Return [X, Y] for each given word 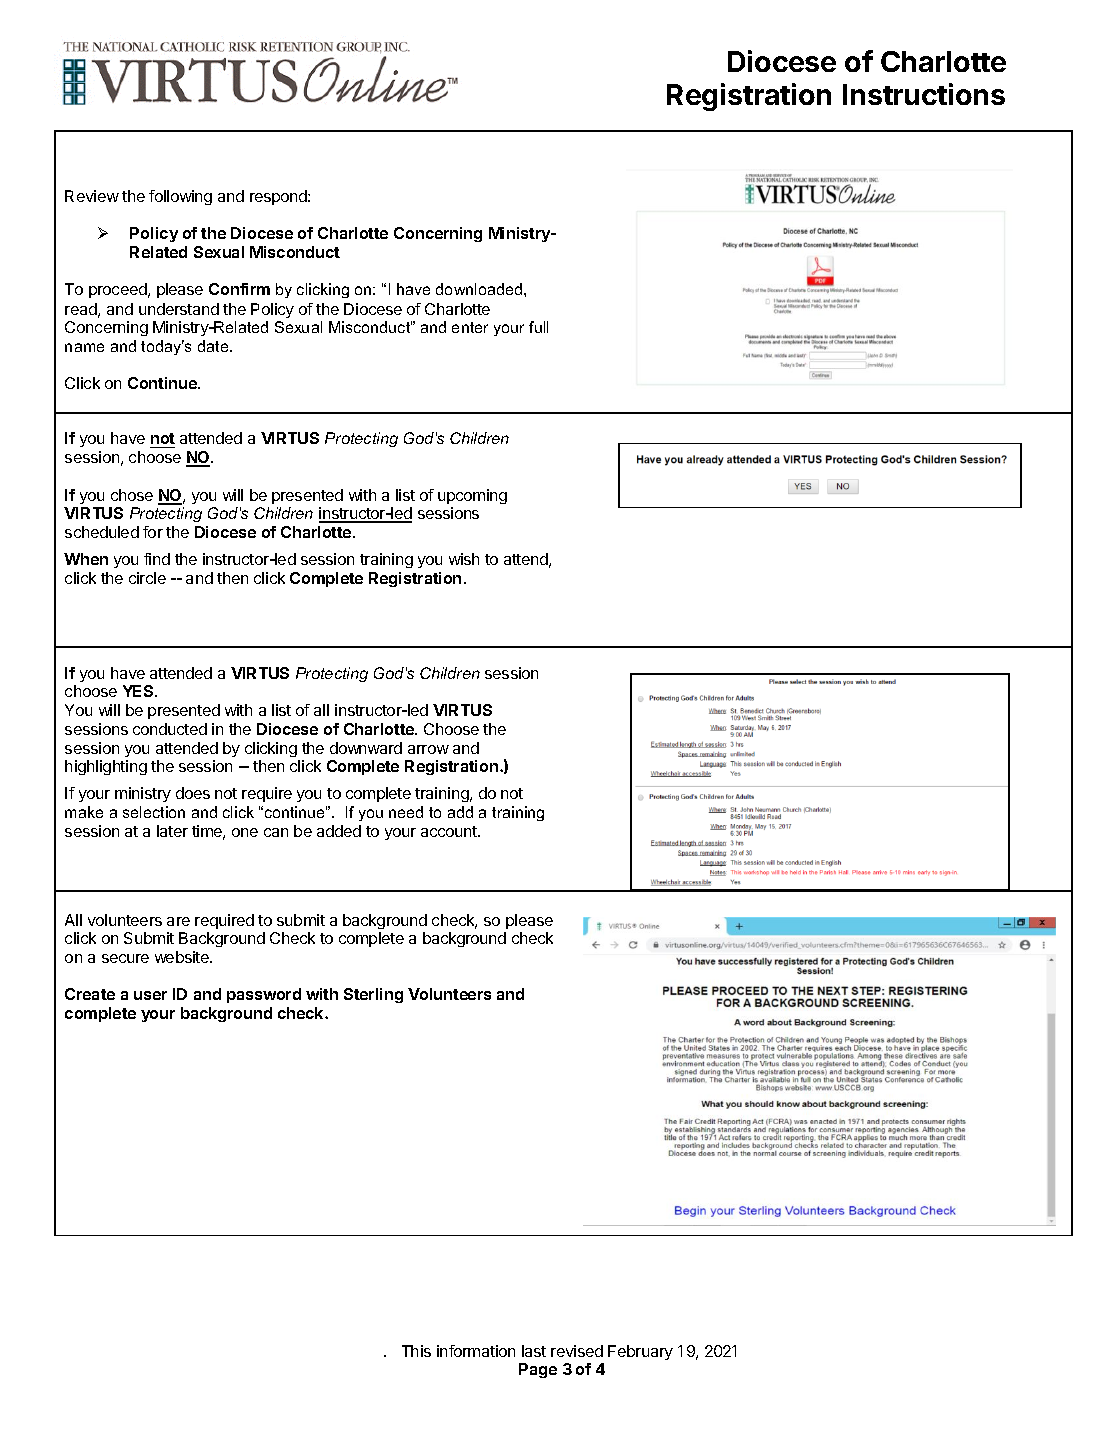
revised [577, 1351]
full [538, 327]
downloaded [479, 289]
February [640, 1352]
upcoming [472, 496]
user [150, 995]
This [416, 1351]
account [450, 831]
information [476, 1351]
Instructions [924, 94]
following [180, 197]
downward [366, 748]
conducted [170, 729]
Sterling [373, 995]
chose [132, 495]
